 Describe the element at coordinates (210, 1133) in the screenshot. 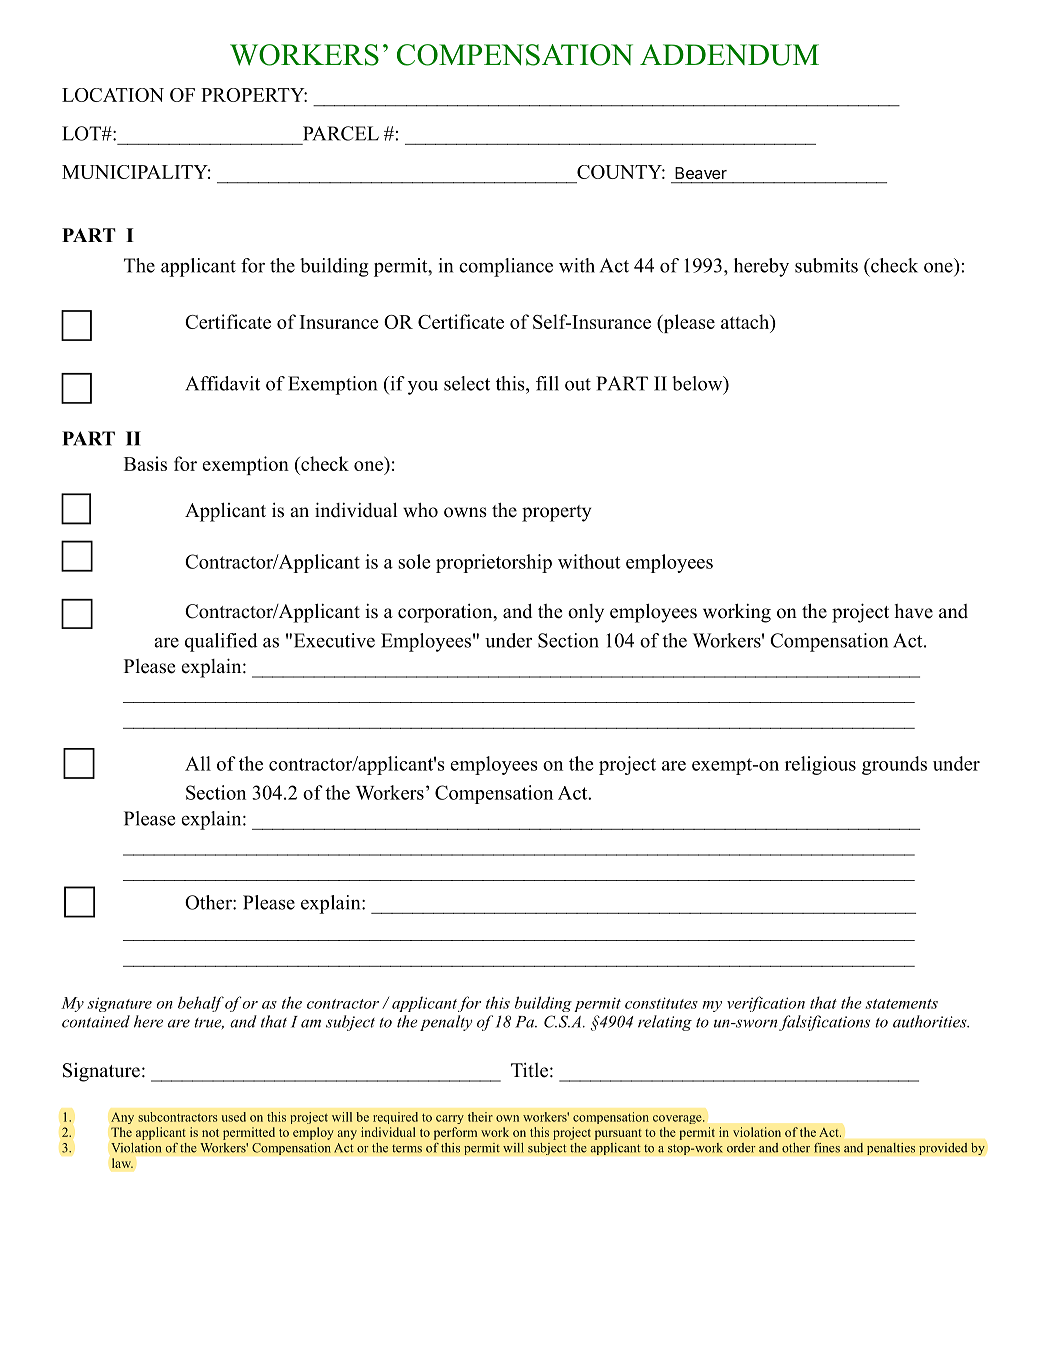

I see `not` at that location.
